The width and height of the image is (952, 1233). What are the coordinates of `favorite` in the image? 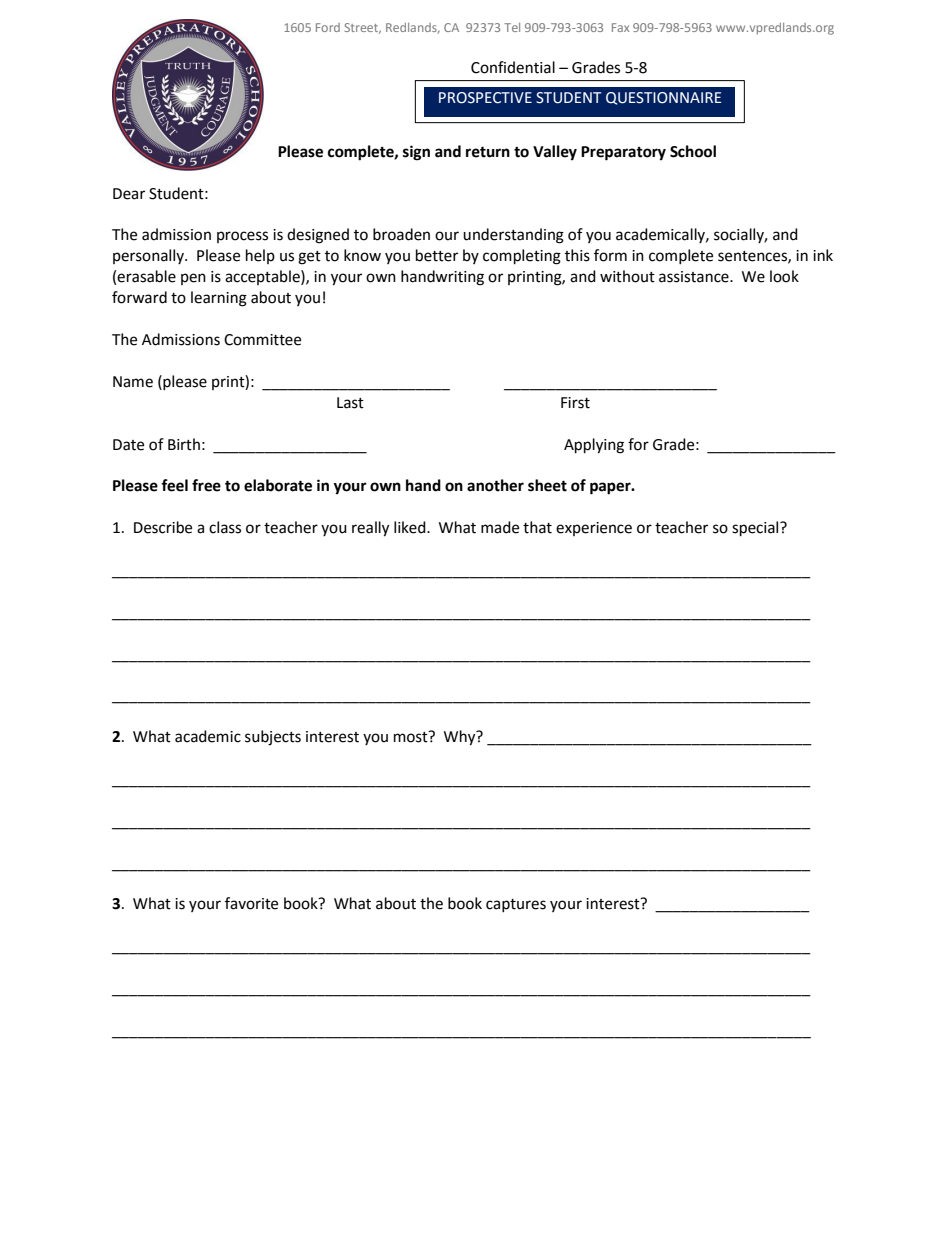 It's located at (251, 903).
